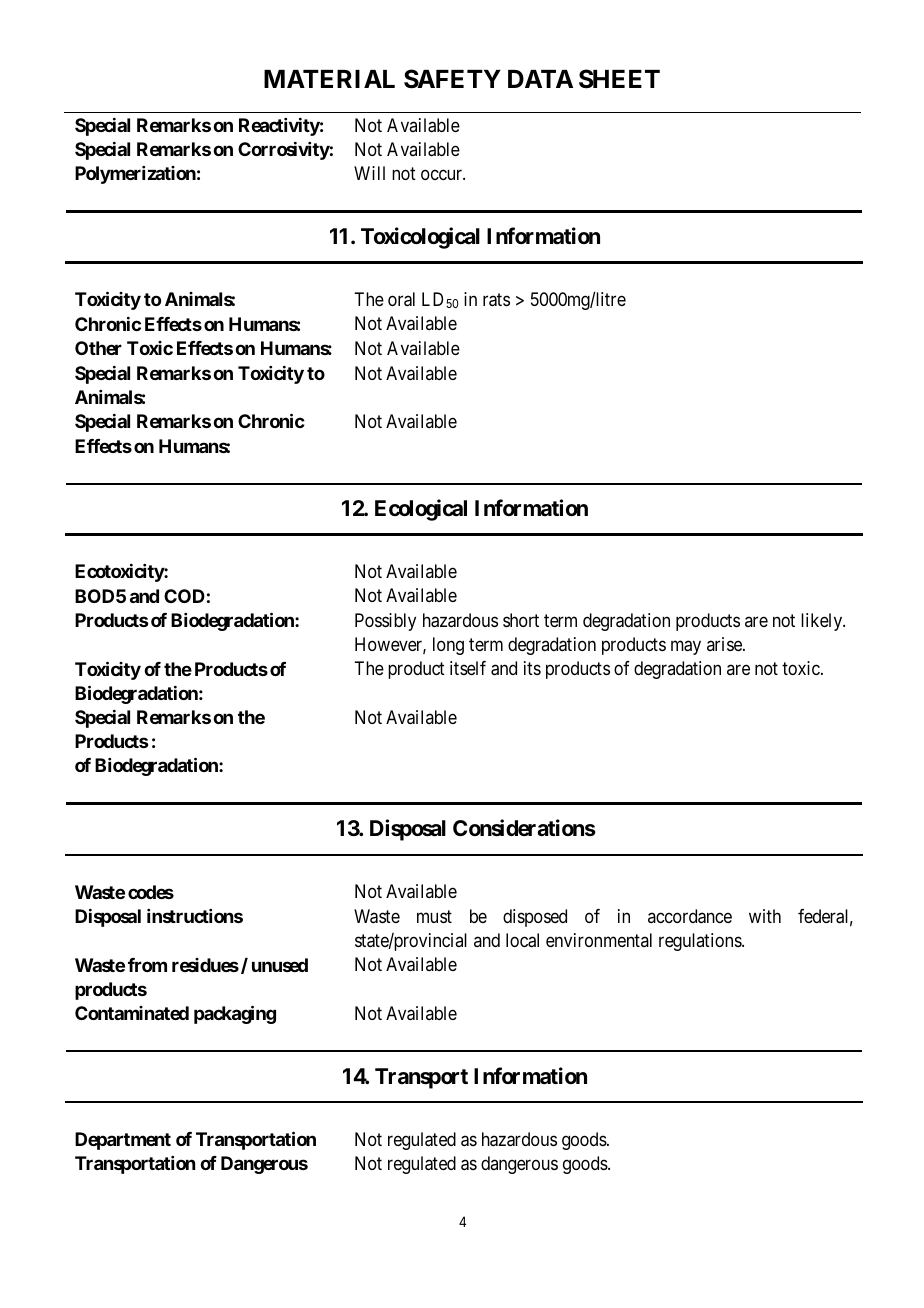  What do you see at coordinates (123, 1141) in the image?
I see `Department` at bounding box center [123, 1141].
